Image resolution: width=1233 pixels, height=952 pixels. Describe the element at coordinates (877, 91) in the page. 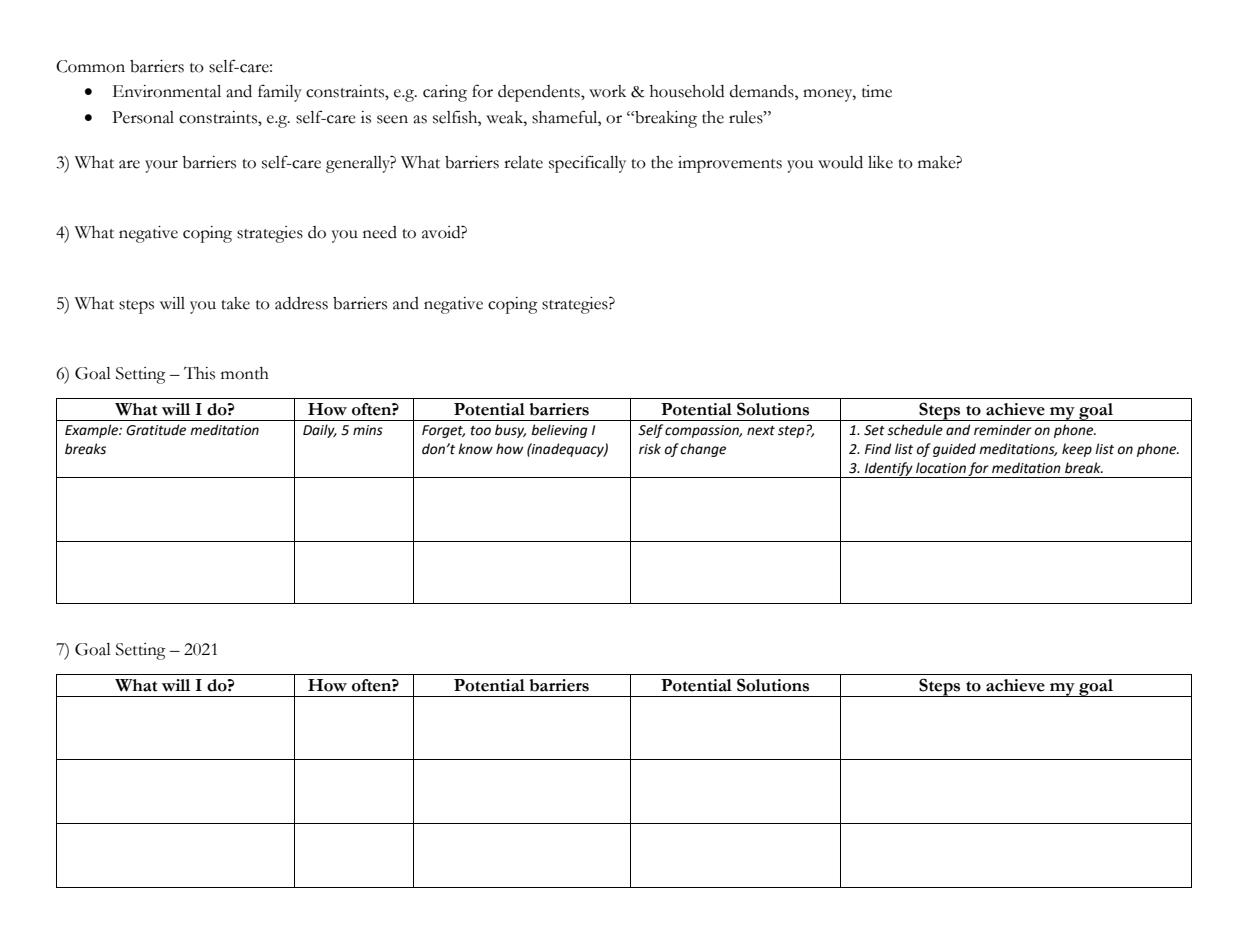

I see `time` at that location.
